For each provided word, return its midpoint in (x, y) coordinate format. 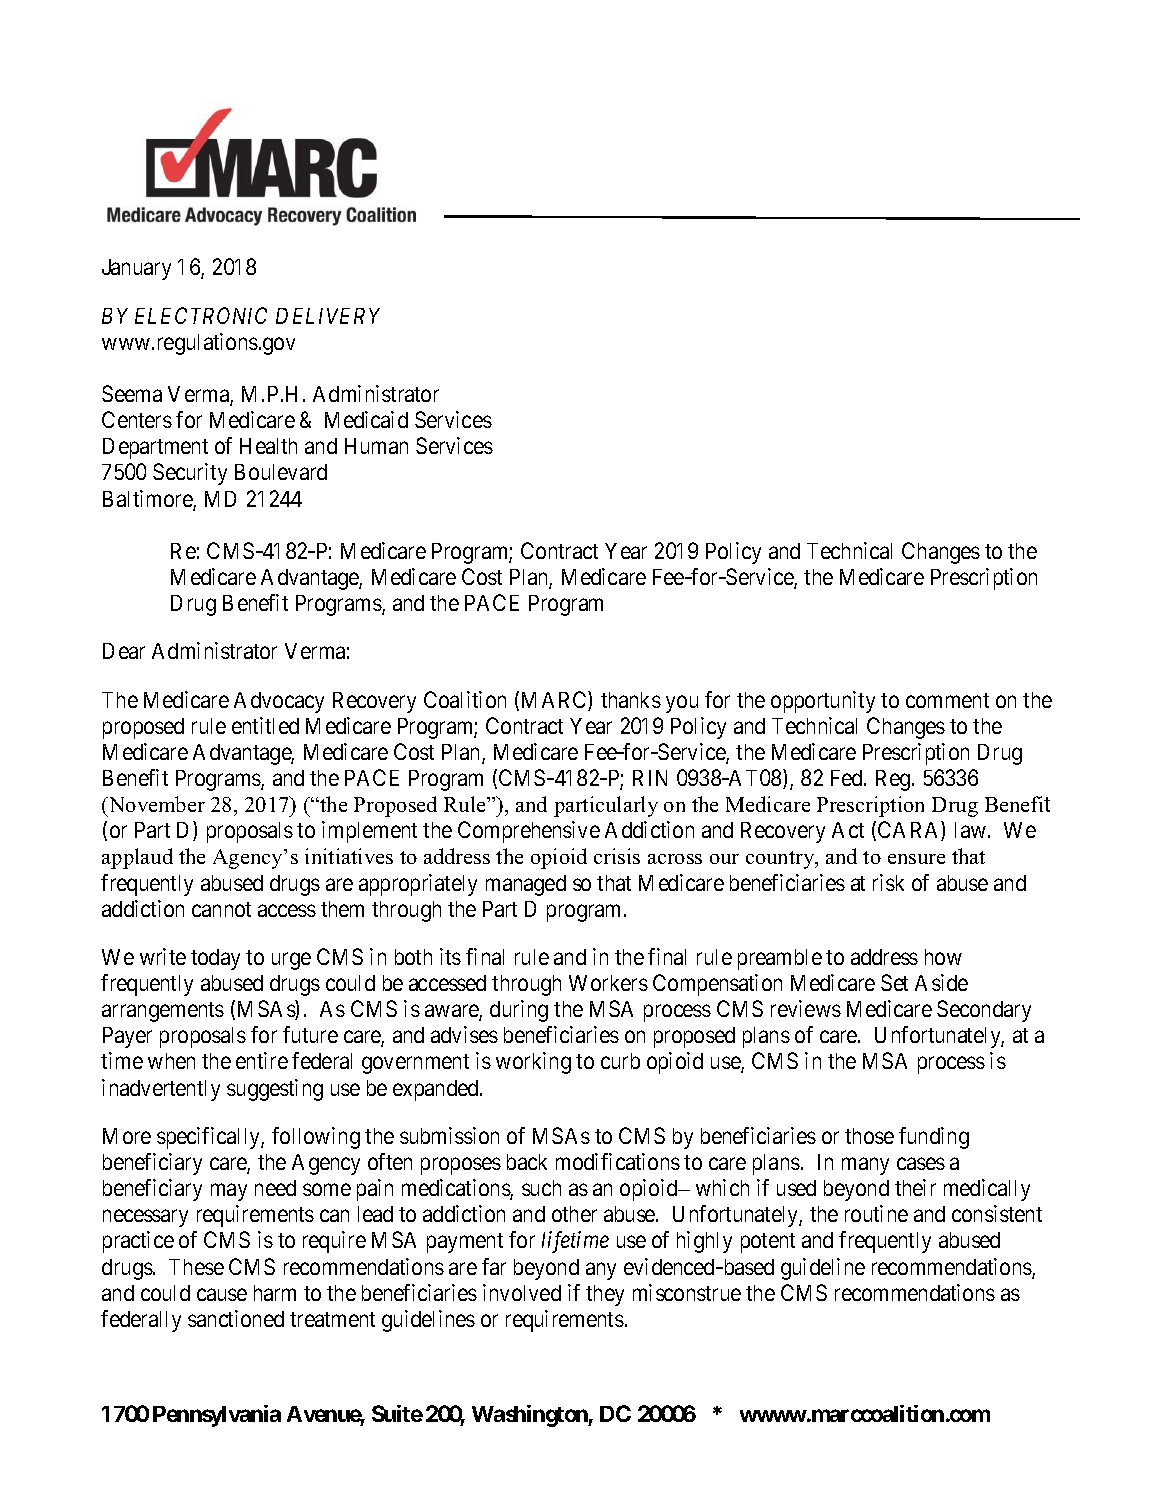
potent (768, 1243)
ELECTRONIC (201, 315)
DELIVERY (328, 316)
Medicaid (366, 419)
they (605, 1295)
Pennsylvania (217, 1416)
